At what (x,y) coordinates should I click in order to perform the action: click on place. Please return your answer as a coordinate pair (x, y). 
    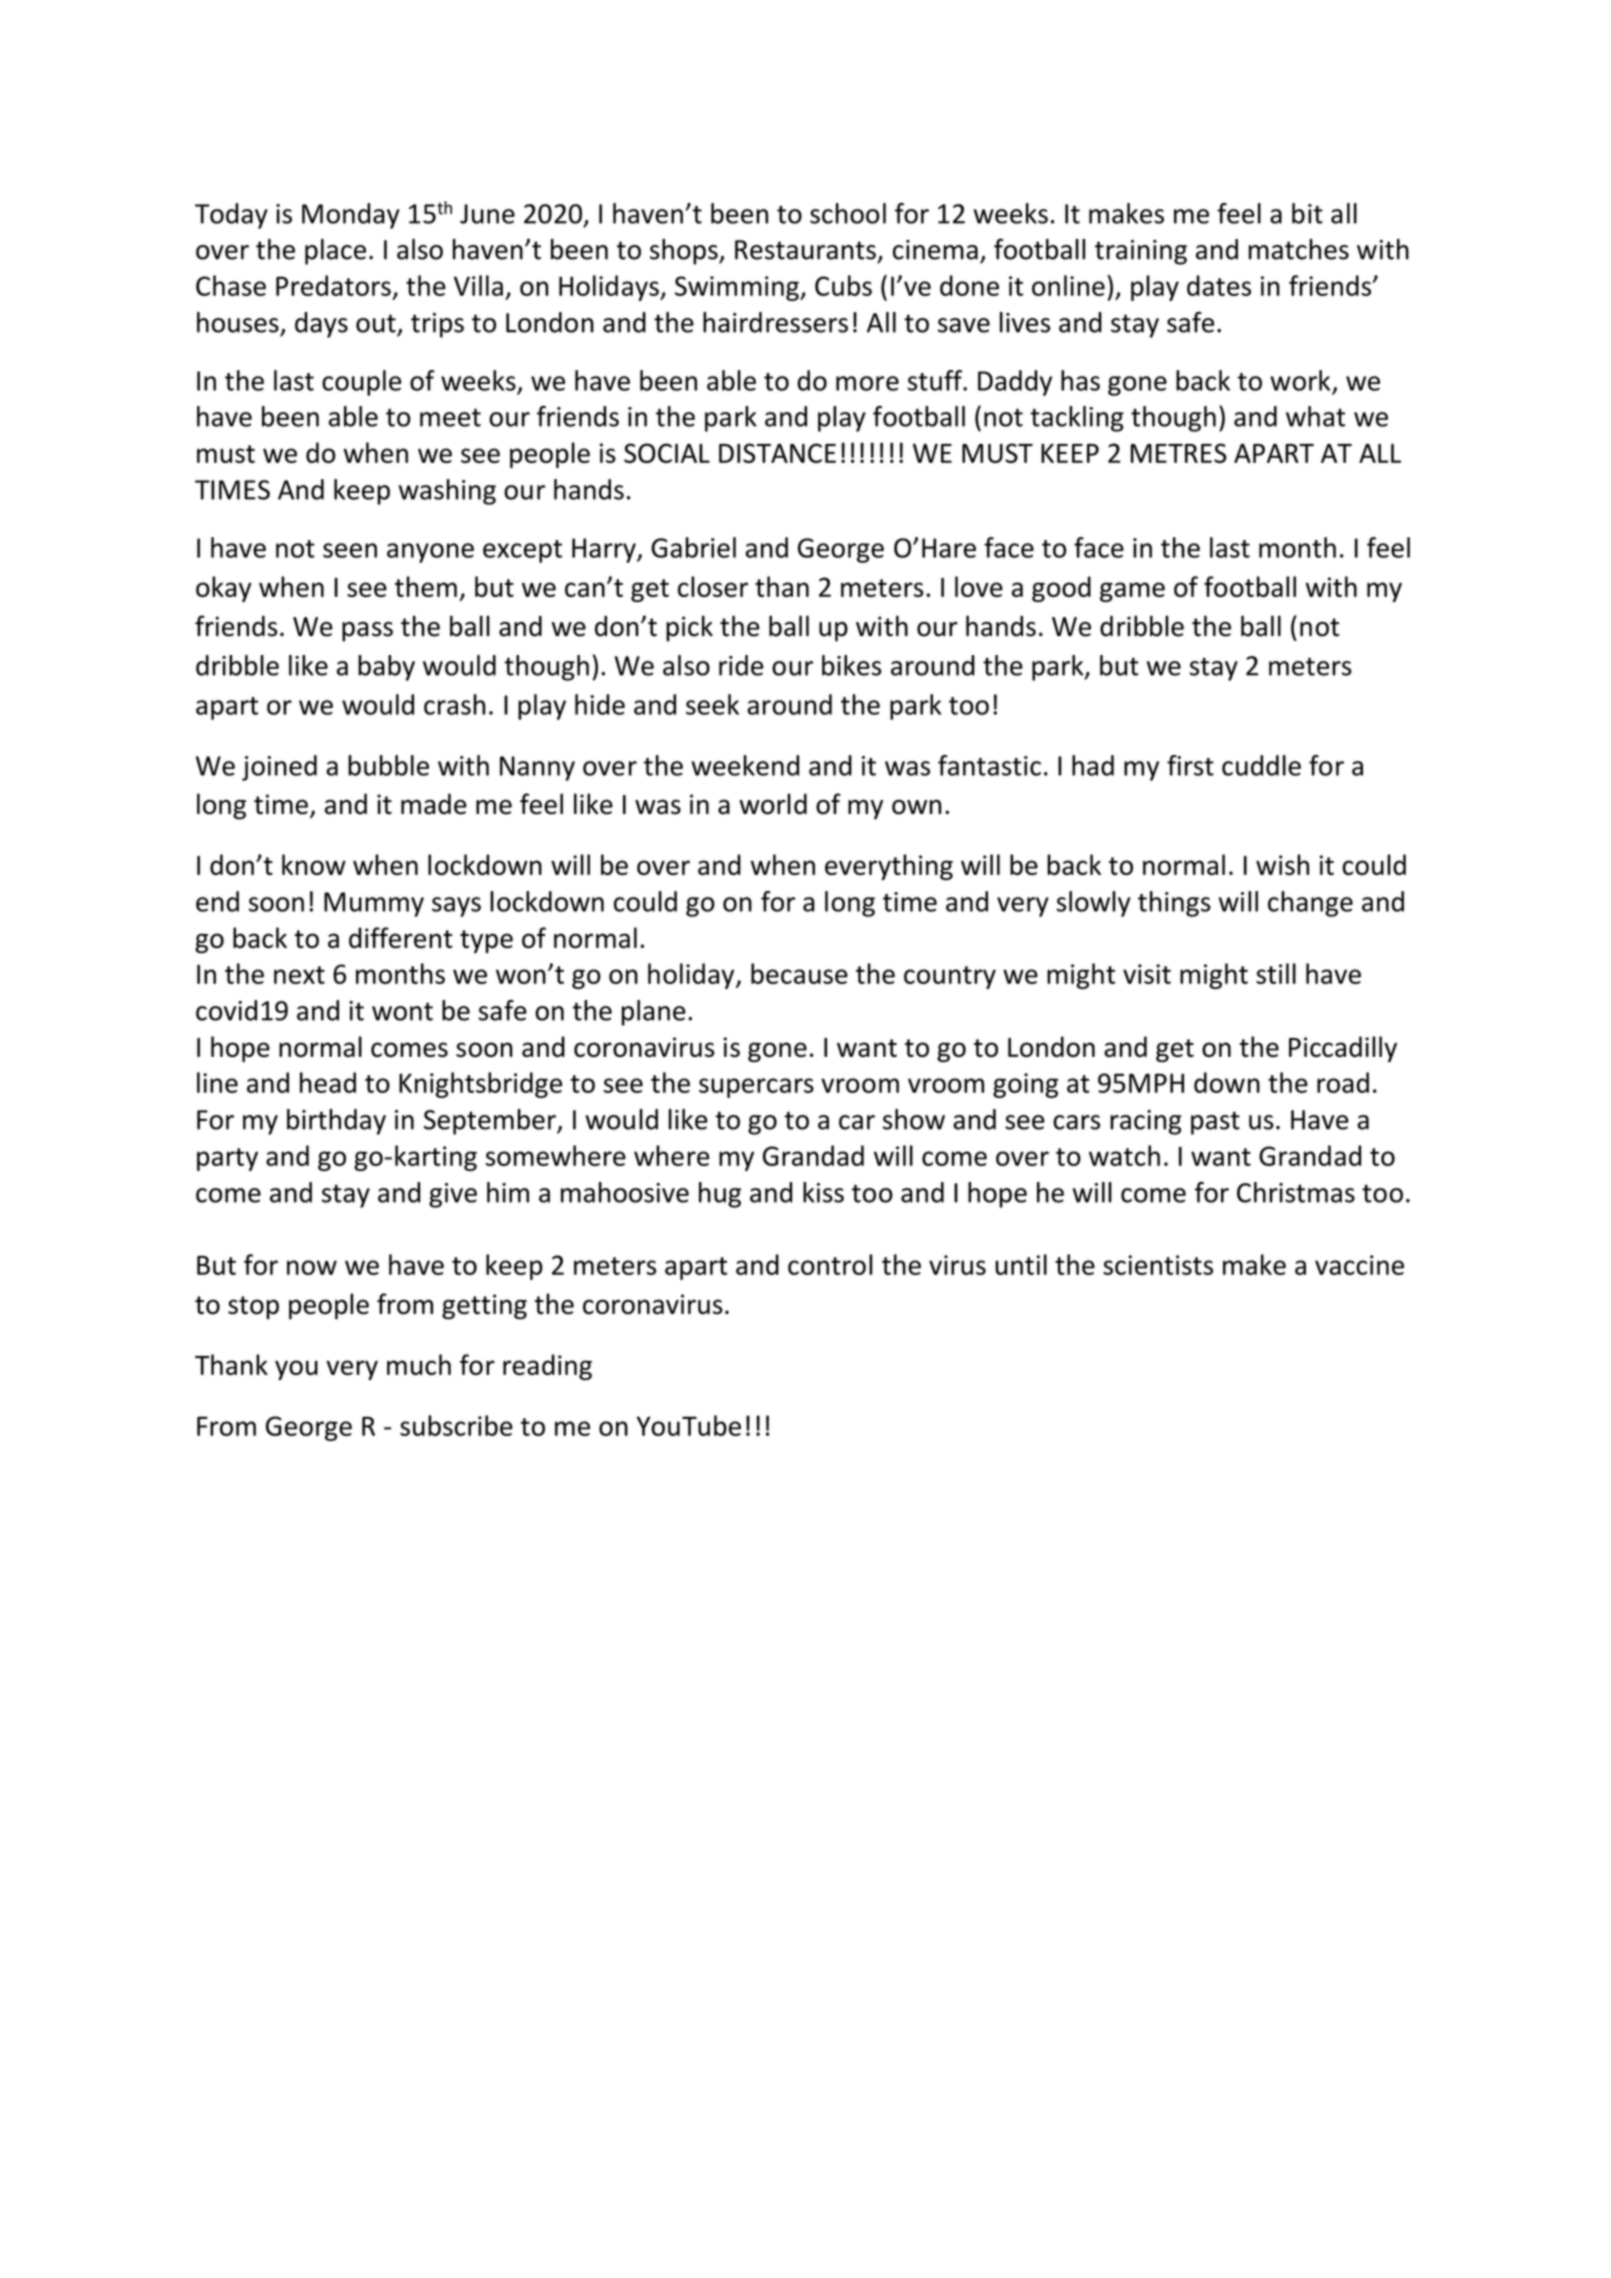
    Looking at the image, I should click on (335, 252).
